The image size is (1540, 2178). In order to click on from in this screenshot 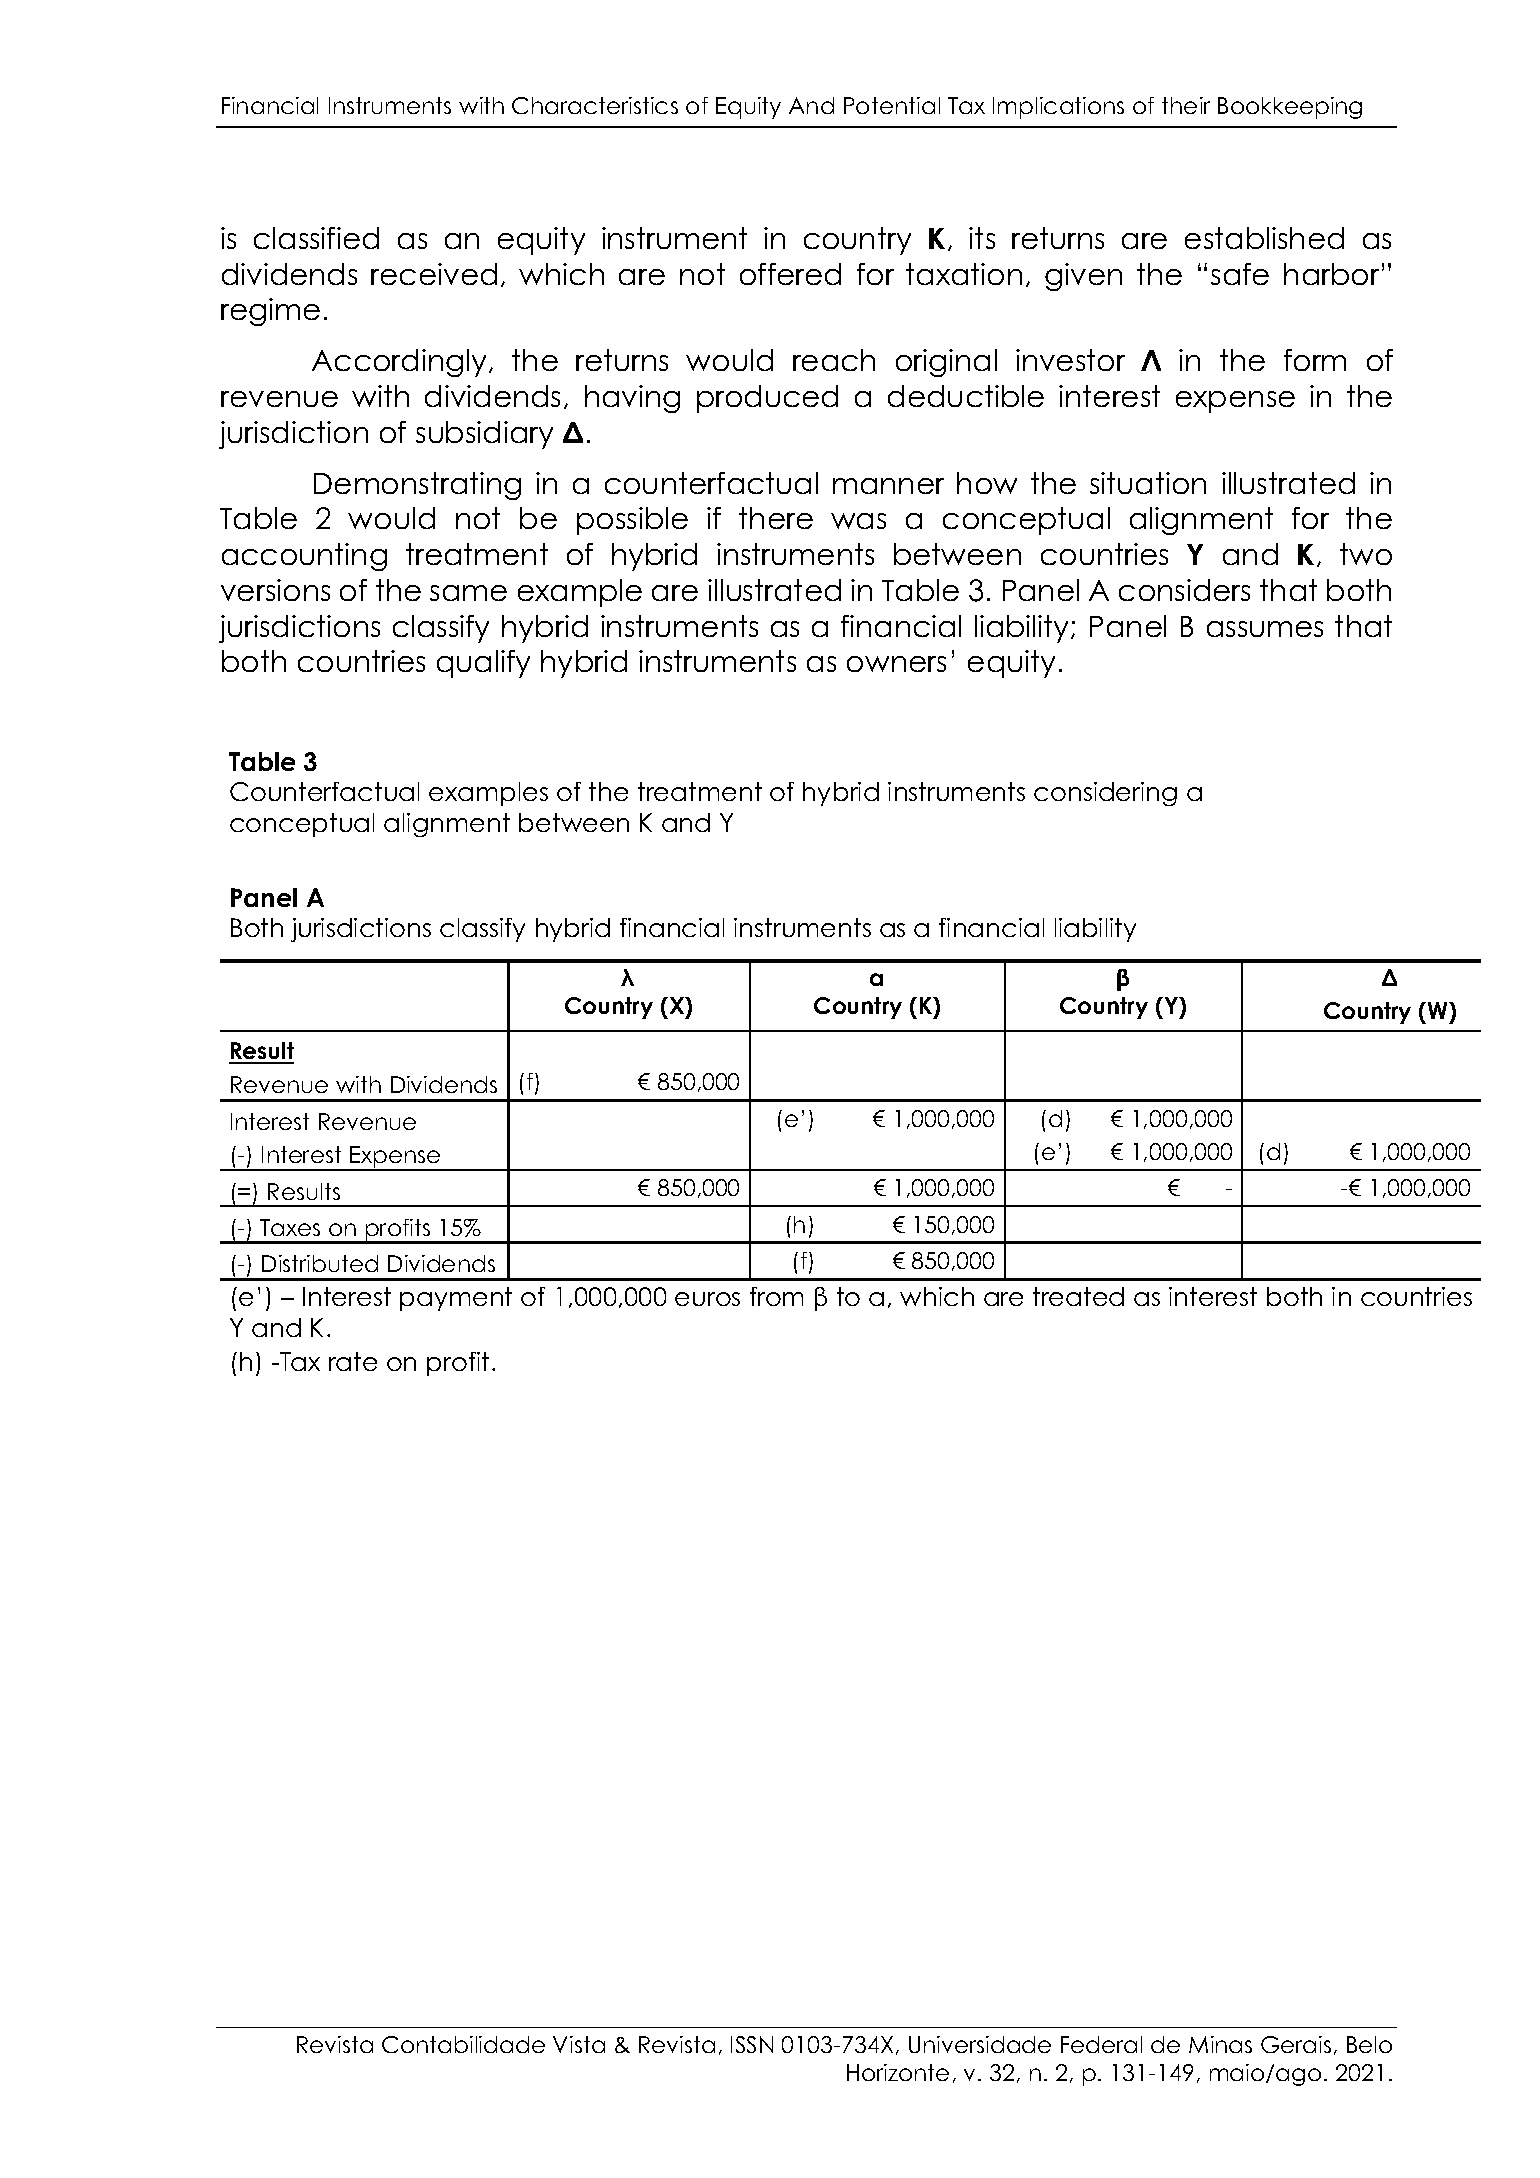, I will do `click(776, 1296)`.
